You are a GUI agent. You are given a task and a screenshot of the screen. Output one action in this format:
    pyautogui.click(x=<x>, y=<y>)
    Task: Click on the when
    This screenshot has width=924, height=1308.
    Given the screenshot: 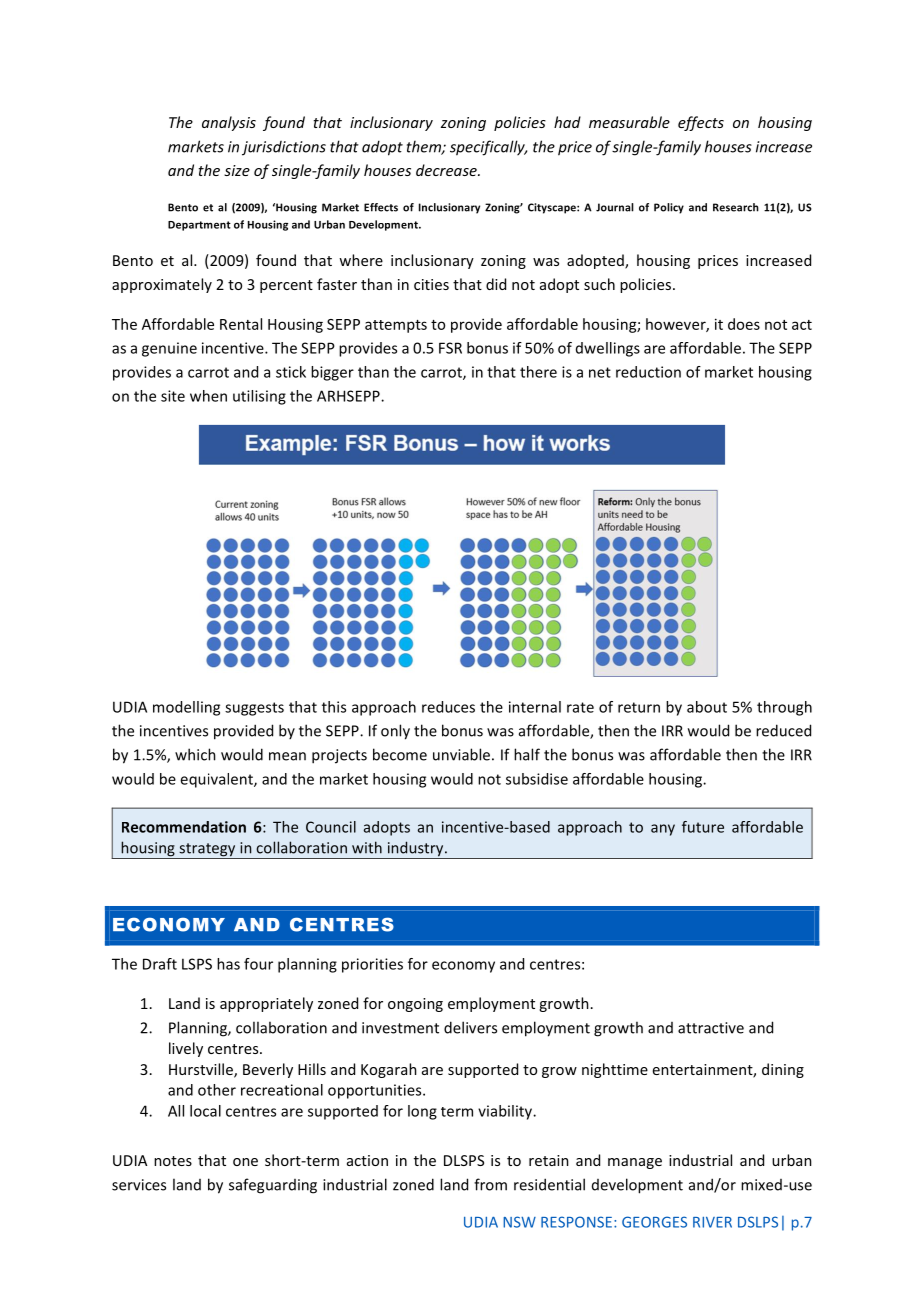 What is the action you would take?
    pyautogui.click(x=208, y=396)
